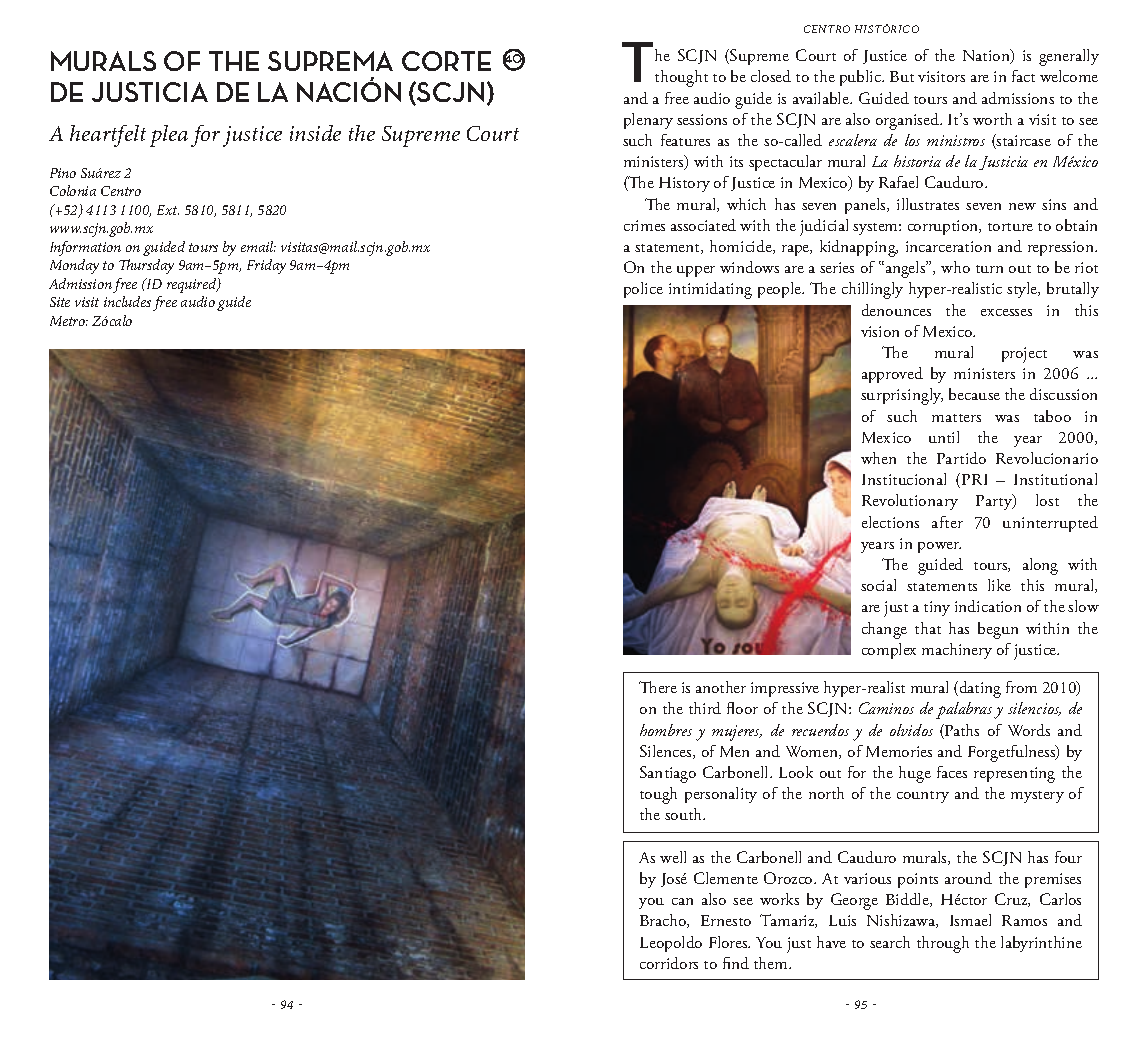  I want to click on thought, so click(681, 78).
